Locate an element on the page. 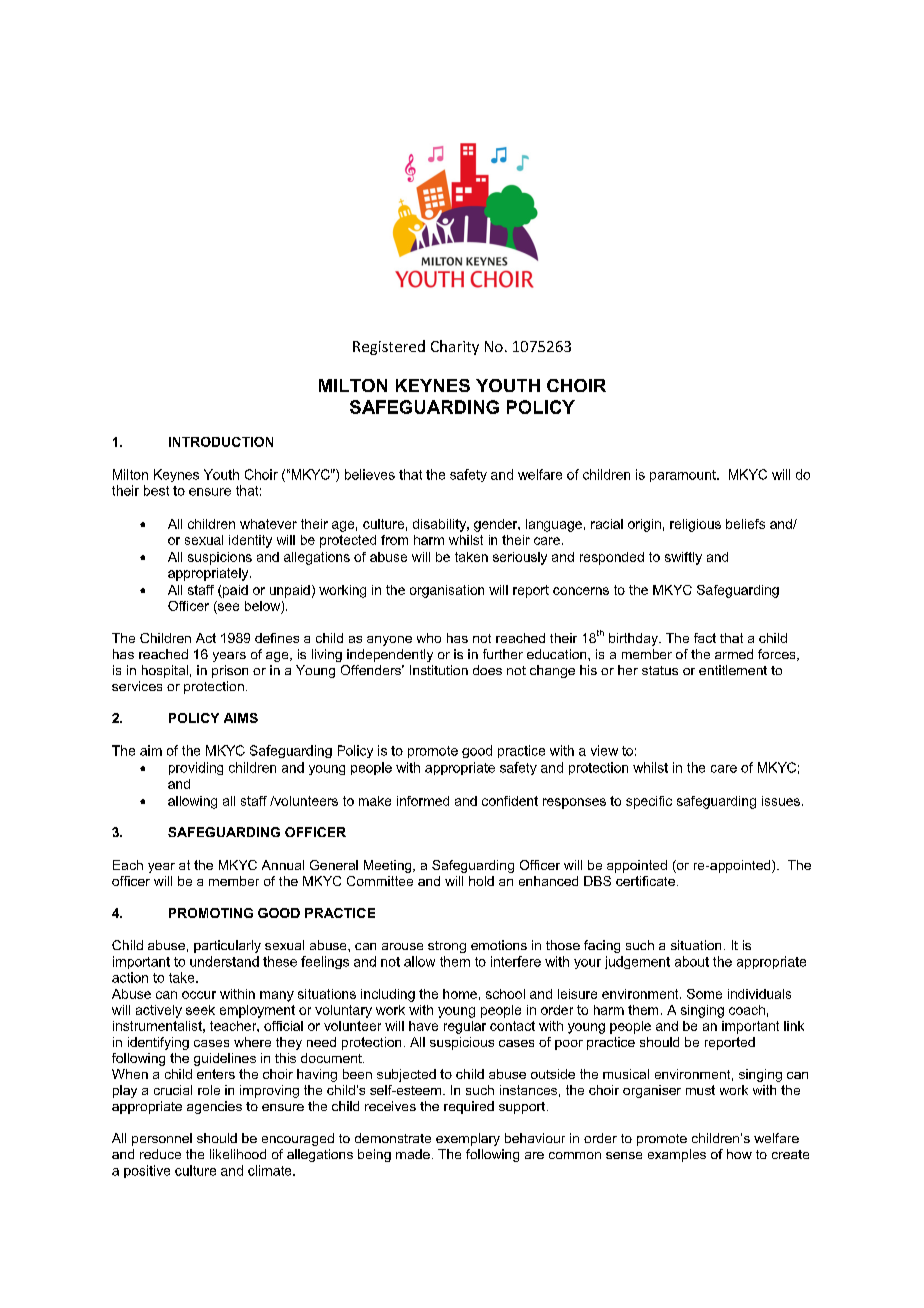  likelihood is located at coordinates (238, 1154).
